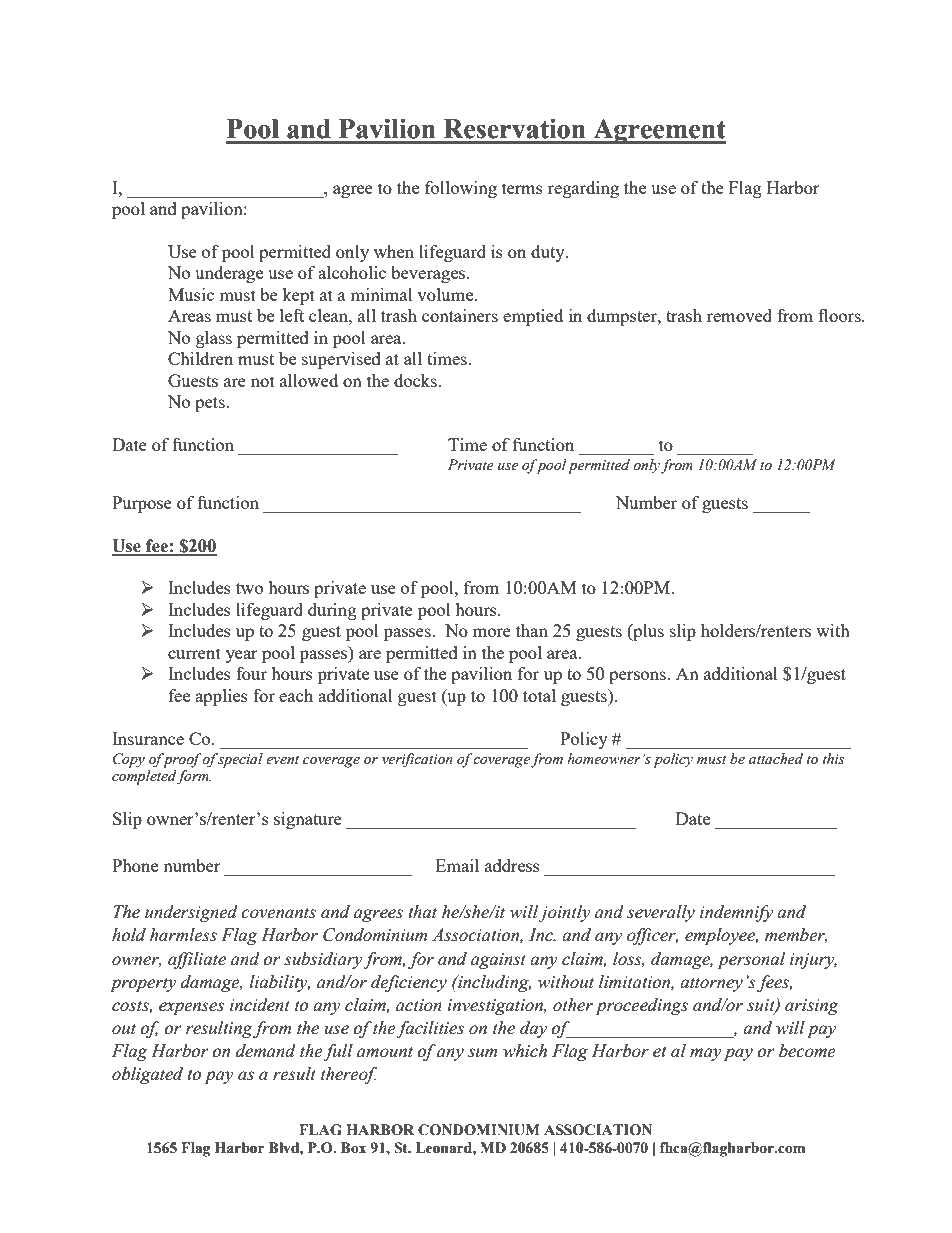  Describe the element at coordinates (147, 1075) in the screenshot. I see `obligated` at that location.
